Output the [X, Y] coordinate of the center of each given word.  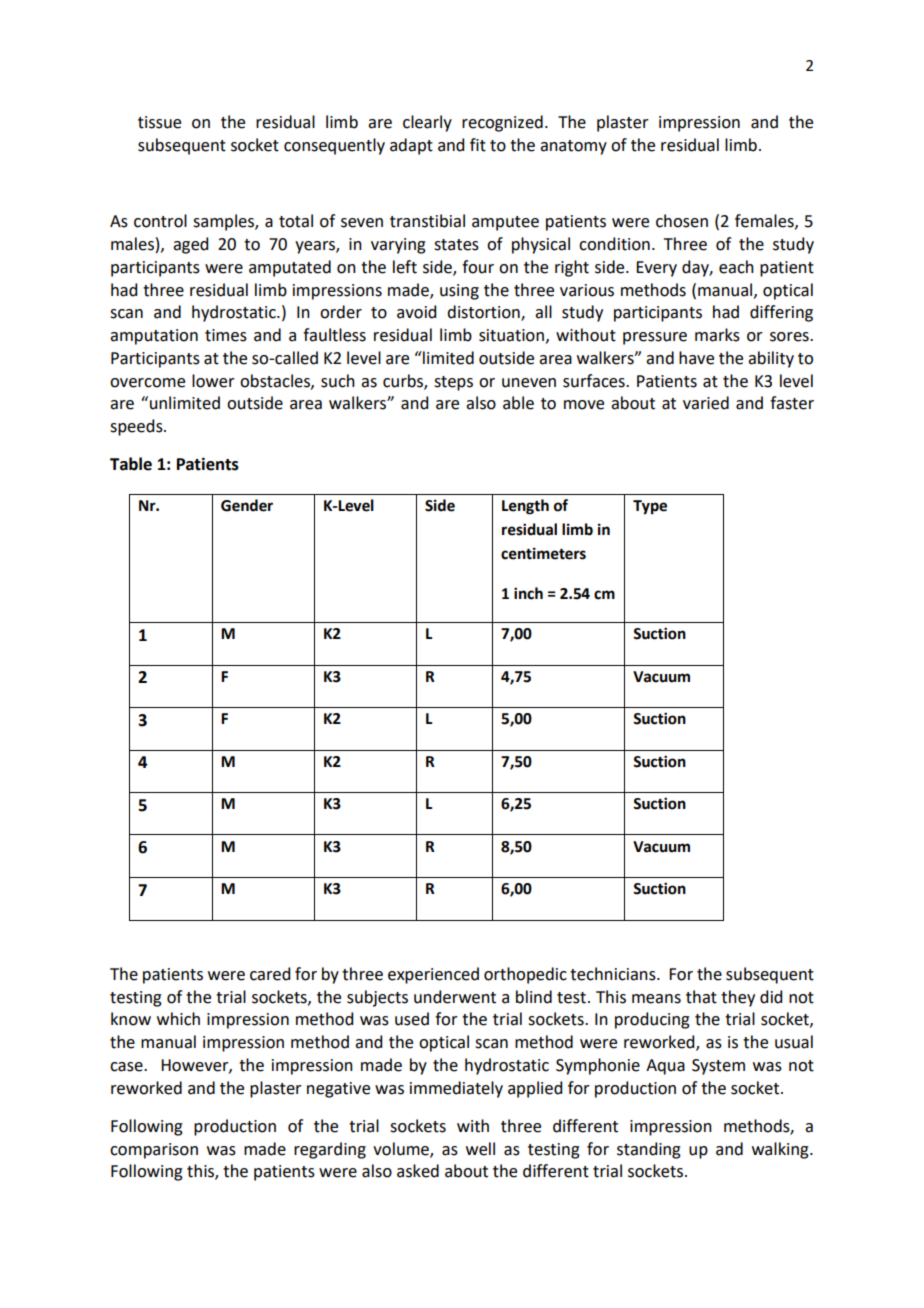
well [480, 1149]
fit [478, 145]
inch [528, 593]
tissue [159, 122]
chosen [682, 221]
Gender [247, 505]
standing [649, 1150]
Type [650, 507]
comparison [154, 1151]
